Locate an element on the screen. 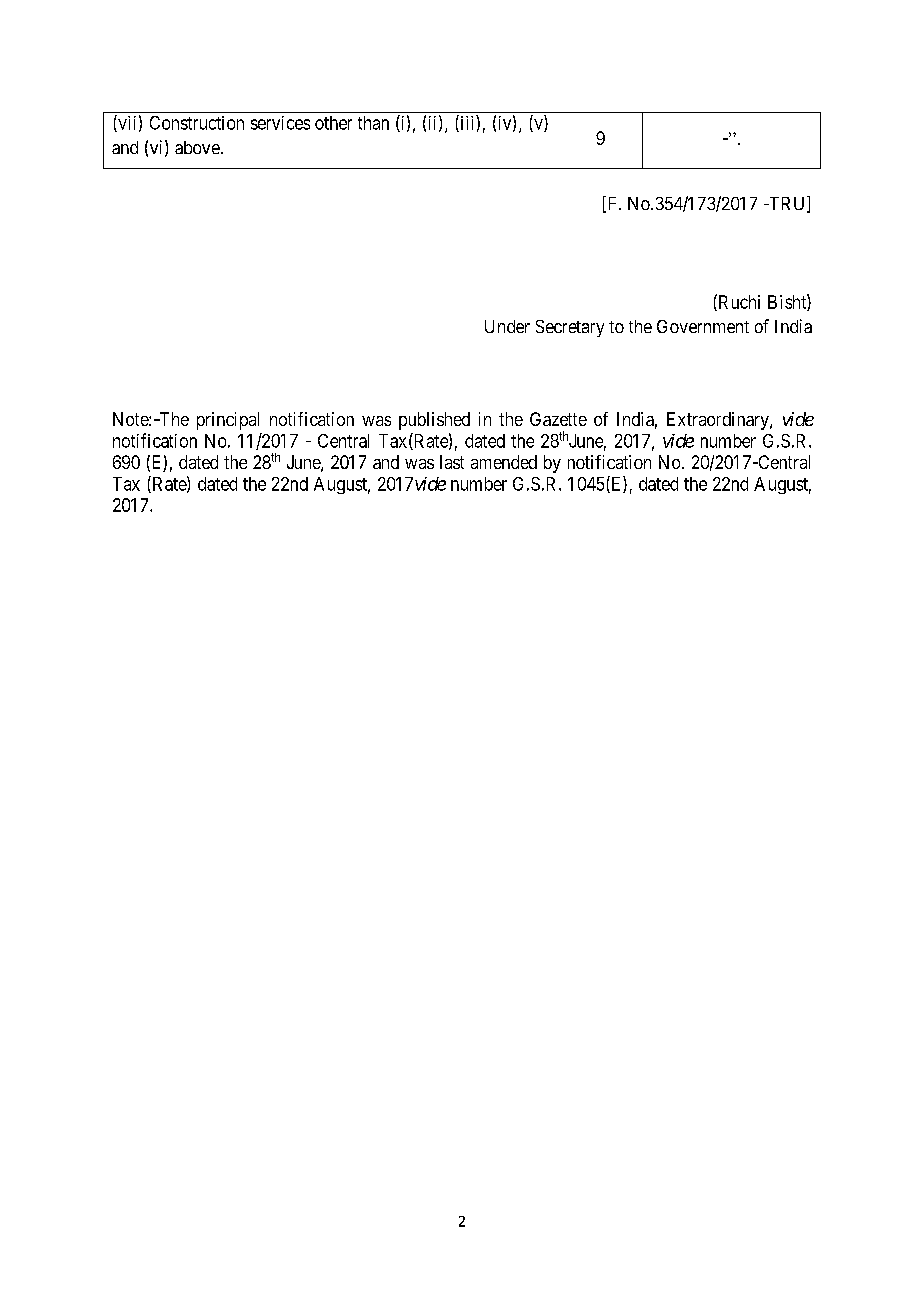  principal is located at coordinates (228, 421).
